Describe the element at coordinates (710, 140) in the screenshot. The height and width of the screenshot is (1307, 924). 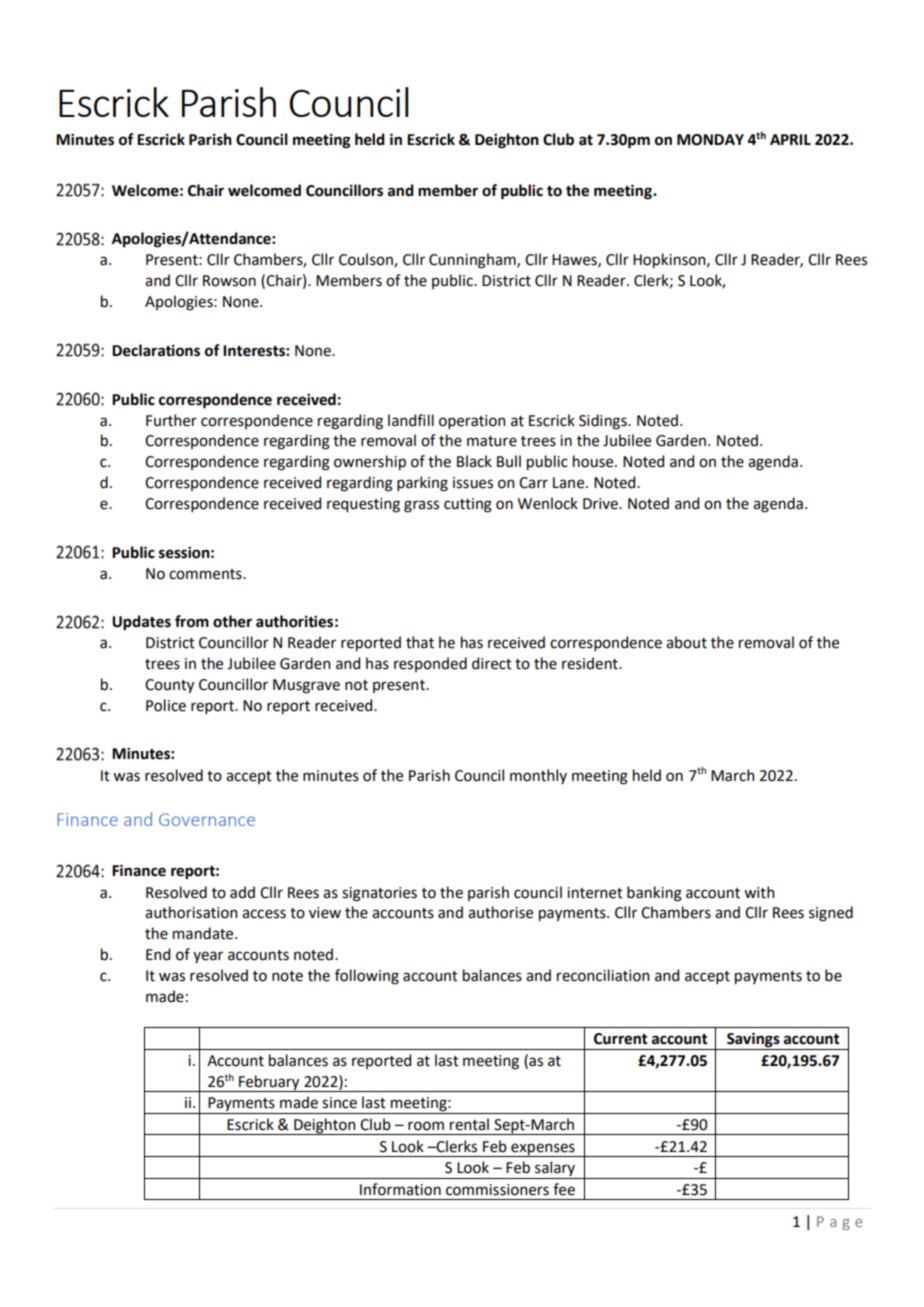
I see `MONDAY` at that location.
